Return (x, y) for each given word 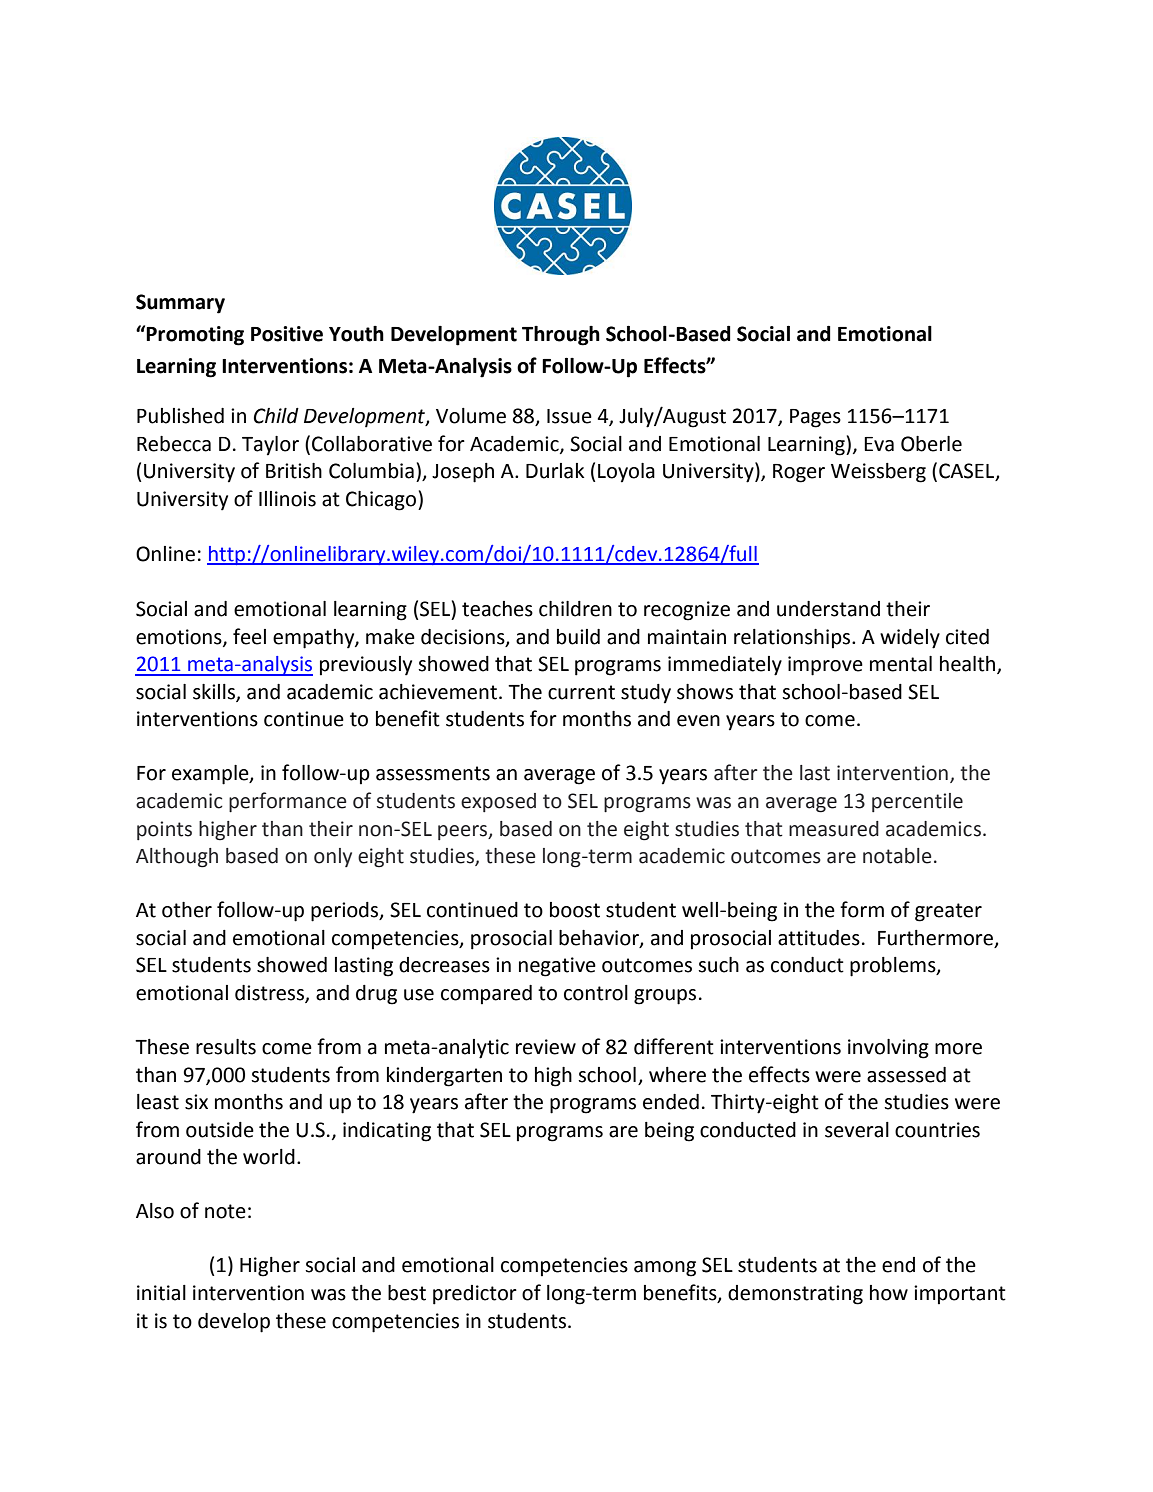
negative (557, 967)
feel (249, 636)
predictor (475, 1295)
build (578, 637)
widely (910, 639)
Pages (815, 418)
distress (270, 994)
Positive (287, 334)
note (225, 1211)
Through (561, 336)
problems (894, 967)
